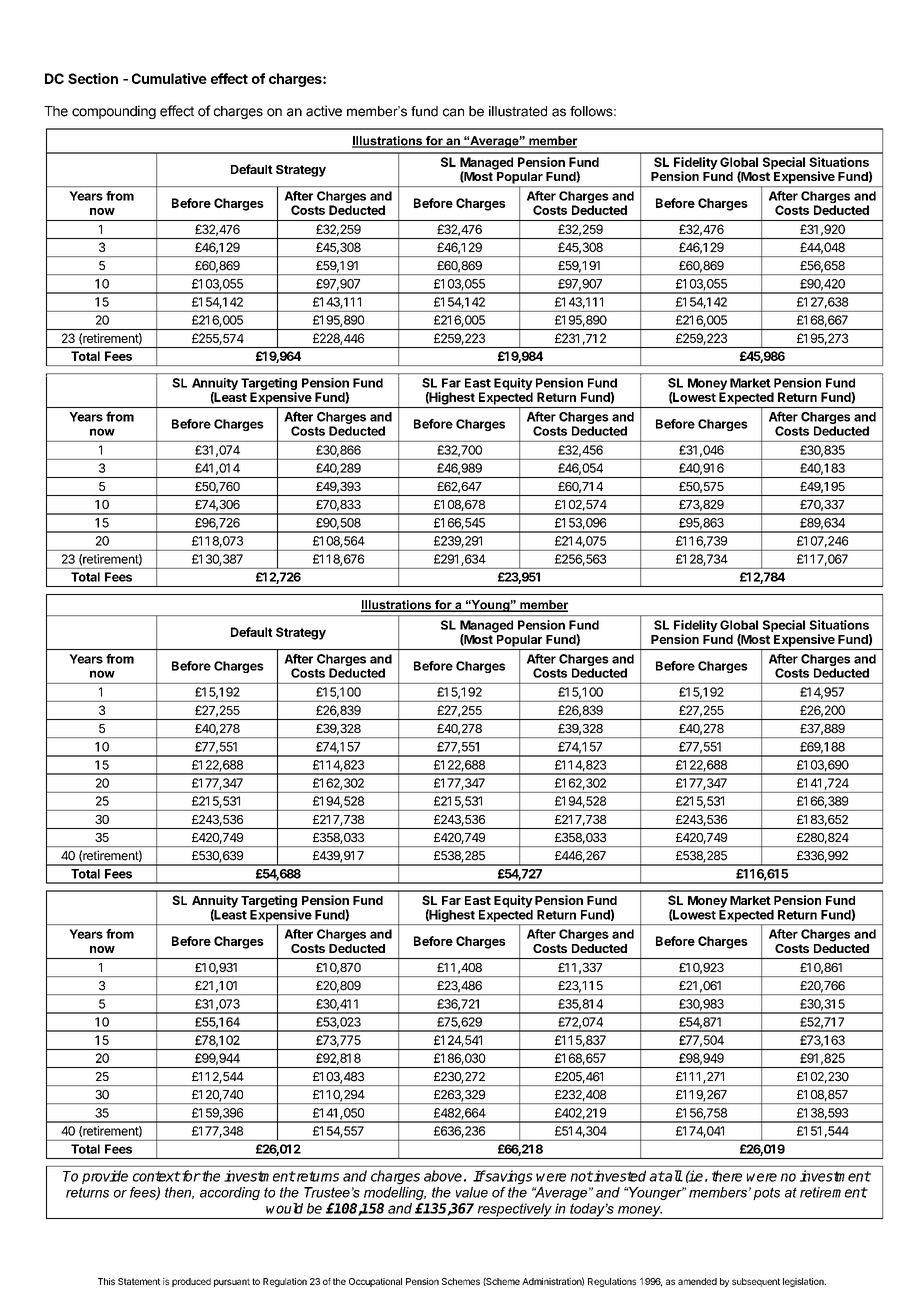  What do you see at coordinates (156, 1176) in the screenshot?
I see `context` at bounding box center [156, 1176].
